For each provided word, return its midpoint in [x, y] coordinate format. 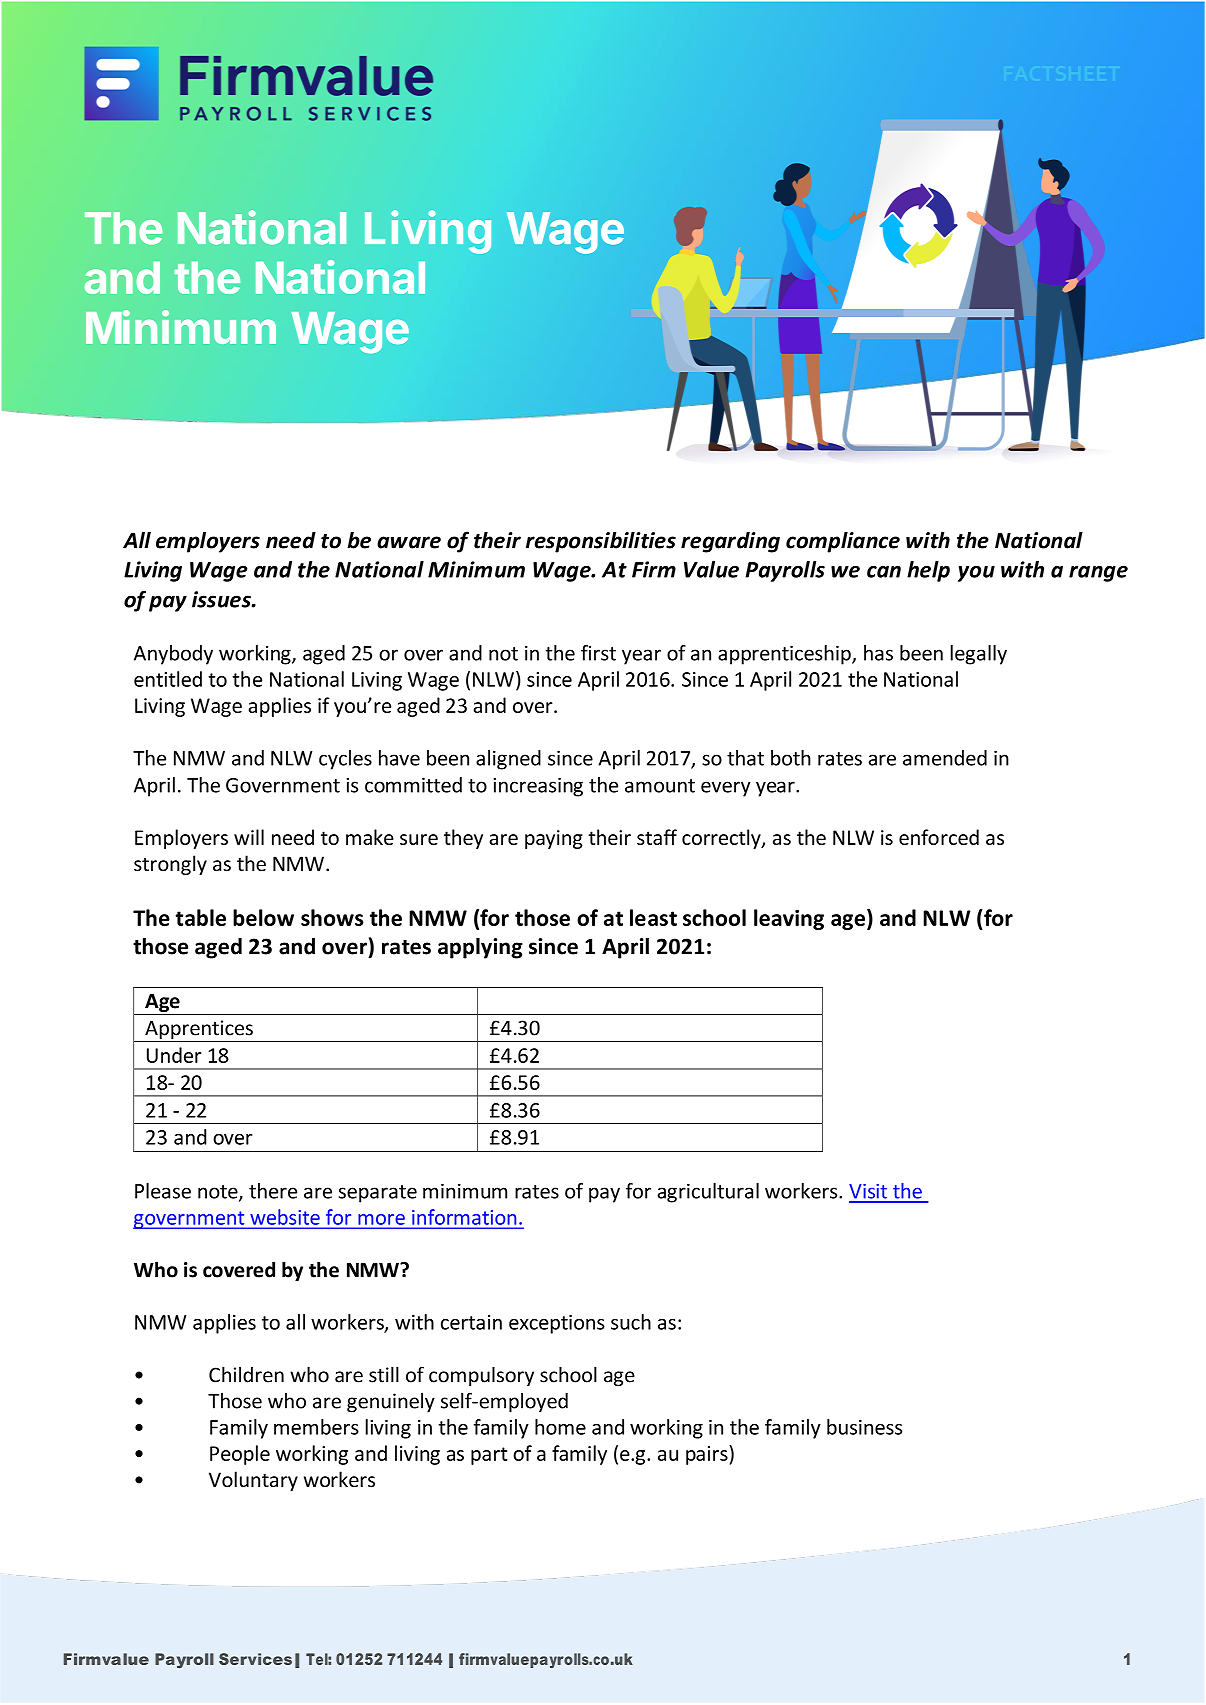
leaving [789, 919]
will [249, 837]
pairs [708, 1455]
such [631, 1322]
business [864, 1427]
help [928, 571]
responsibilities [601, 542]
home [560, 1427]
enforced [939, 837]
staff [657, 837]
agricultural [708, 1193]
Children [246, 1374]
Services [255, 1659]
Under [174, 1055]
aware [409, 542]
